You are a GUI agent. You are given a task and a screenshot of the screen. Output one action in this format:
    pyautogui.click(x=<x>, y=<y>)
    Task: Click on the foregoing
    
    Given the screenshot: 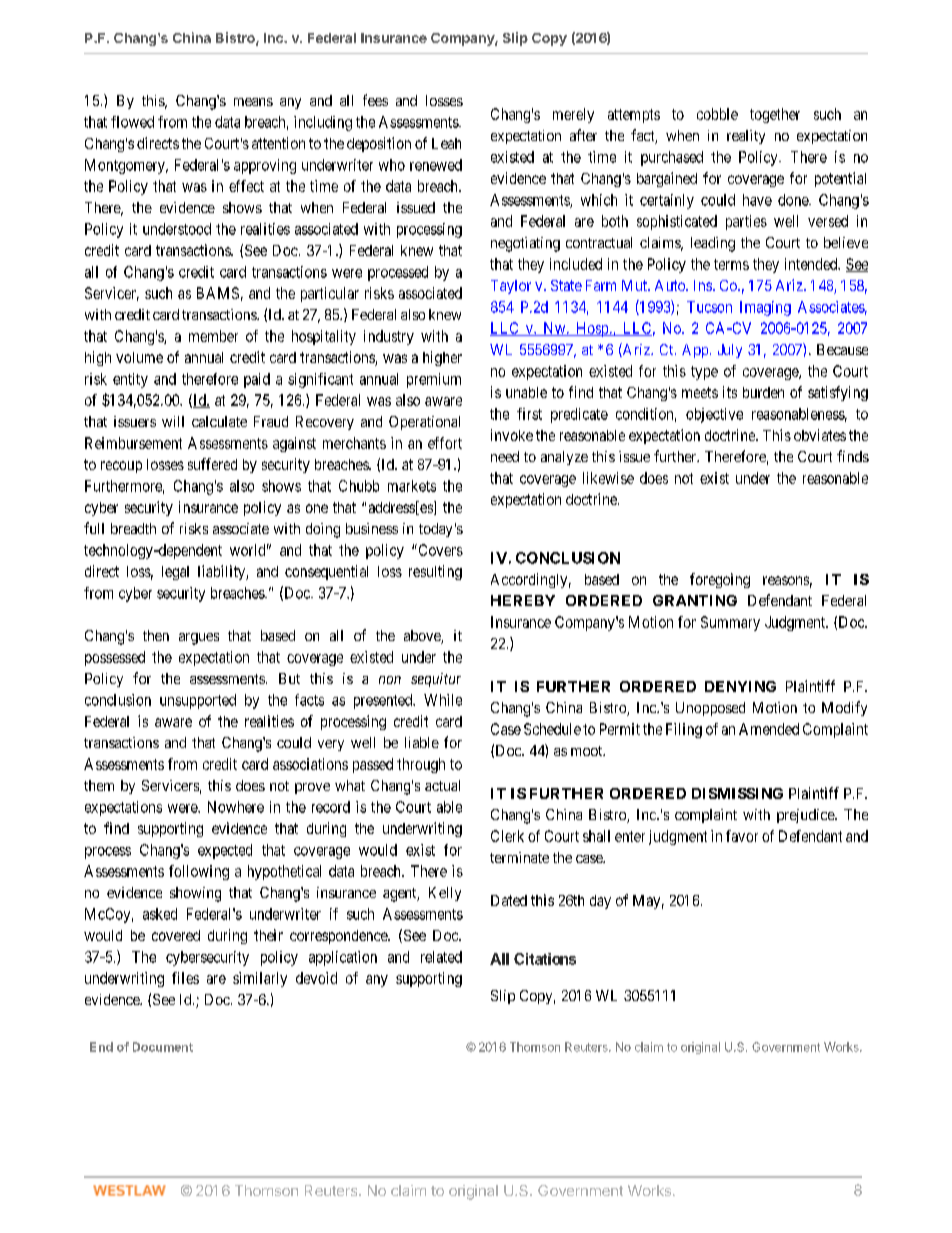 What is the action you would take?
    pyautogui.click(x=720, y=580)
